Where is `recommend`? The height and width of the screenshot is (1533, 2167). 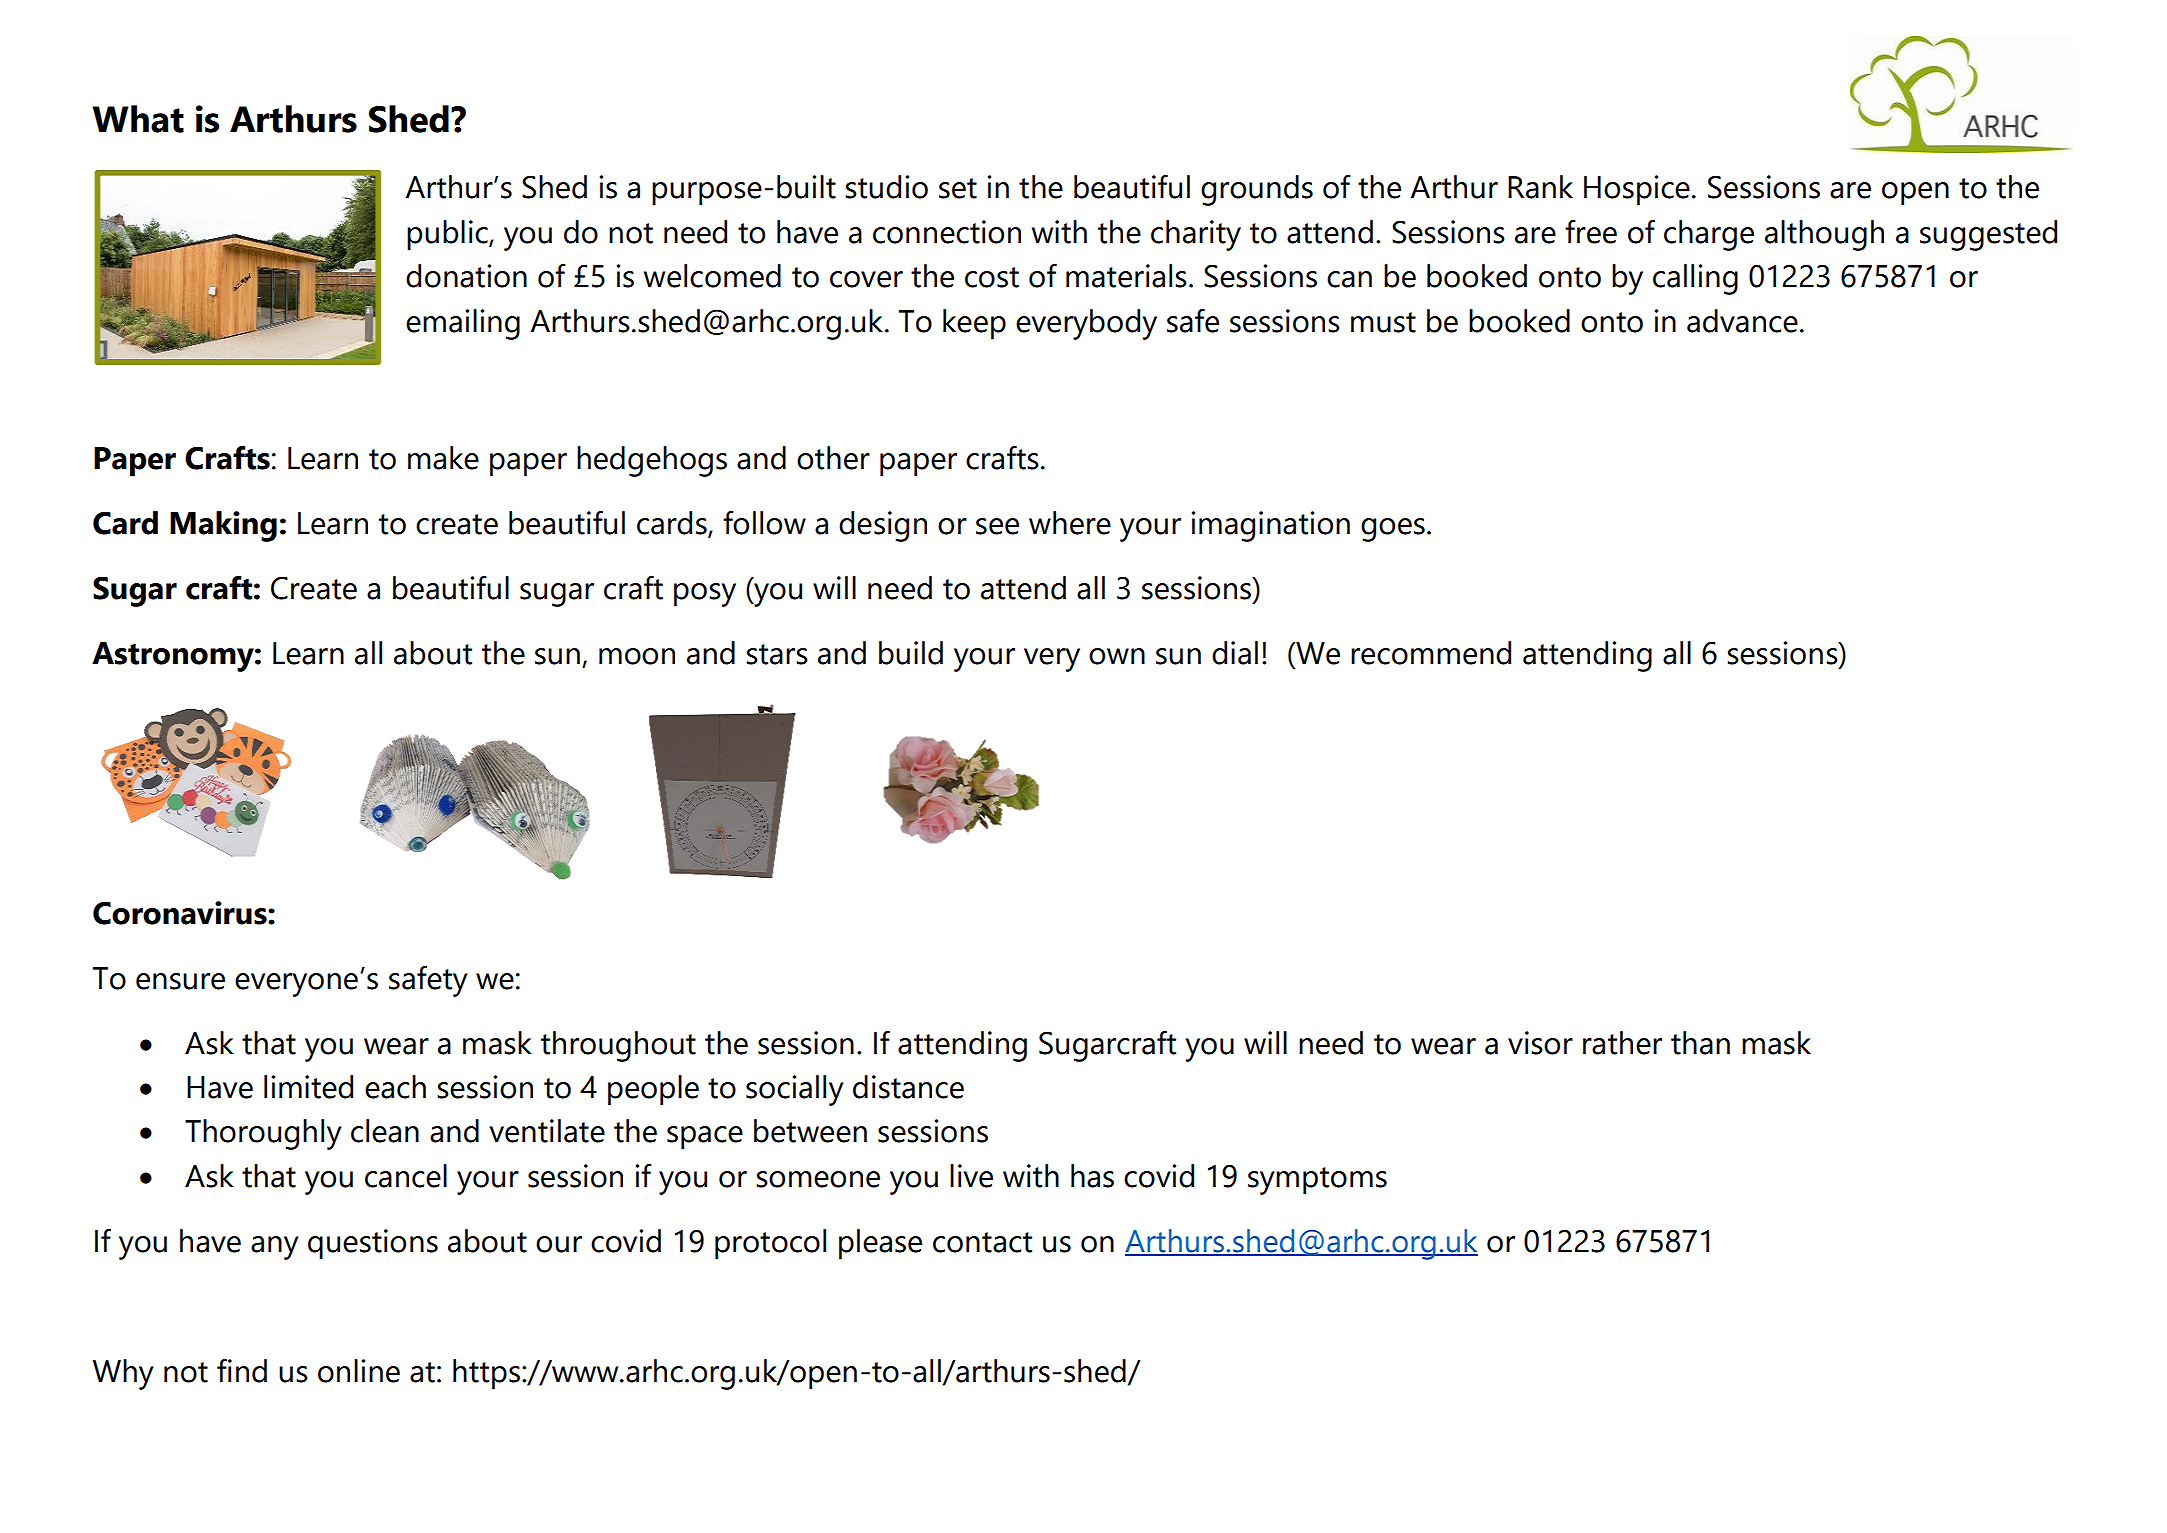
recommend is located at coordinates (1431, 653).
